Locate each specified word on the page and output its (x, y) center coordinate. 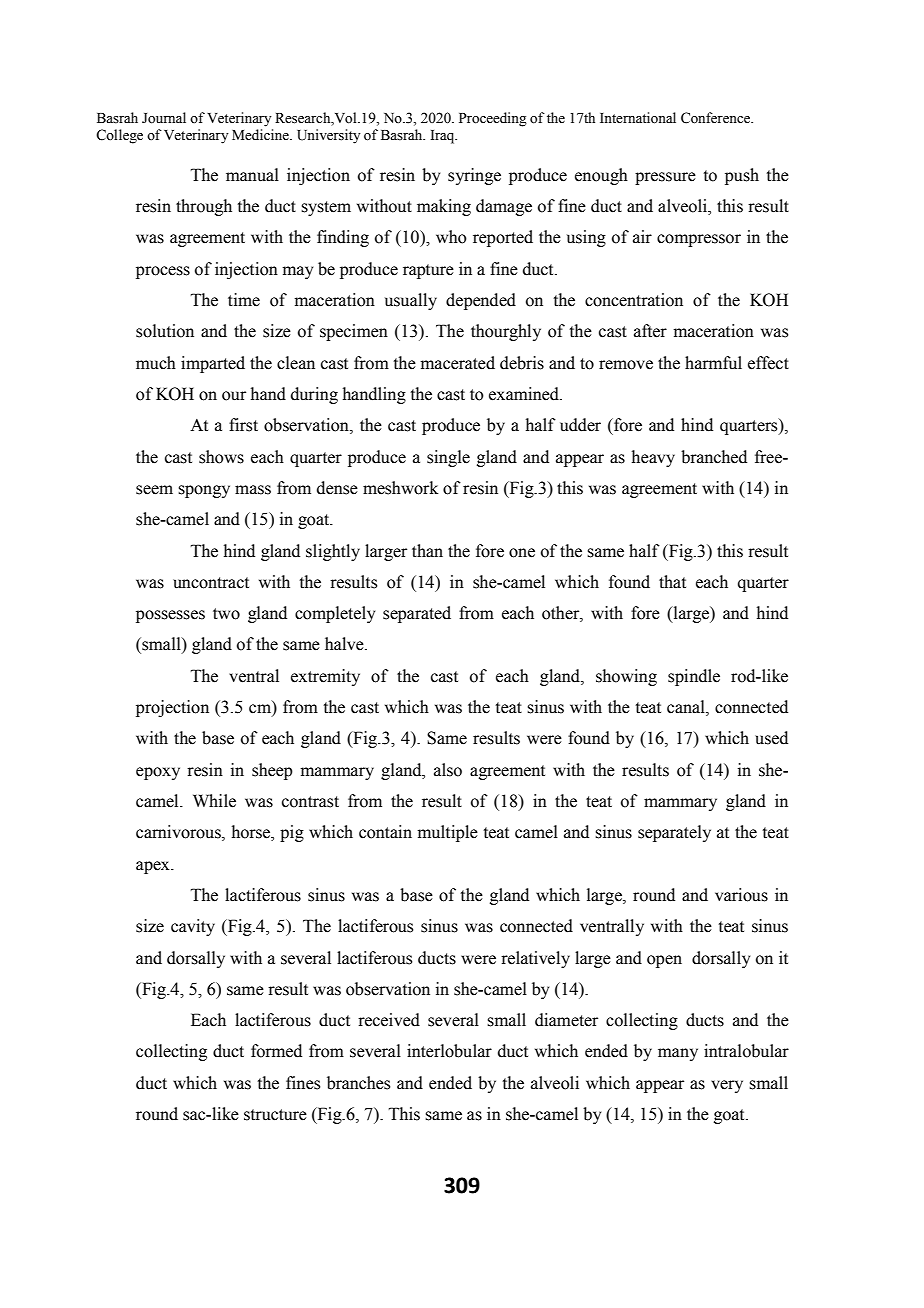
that (672, 582)
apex (154, 867)
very (727, 1086)
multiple (448, 833)
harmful (713, 363)
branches (358, 1083)
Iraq (444, 137)
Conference (716, 118)
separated (417, 614)
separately (674, 833)
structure (275, 1115)
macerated (458, 363)
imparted (213, 364)
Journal (164, 118)
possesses (170, 616)
